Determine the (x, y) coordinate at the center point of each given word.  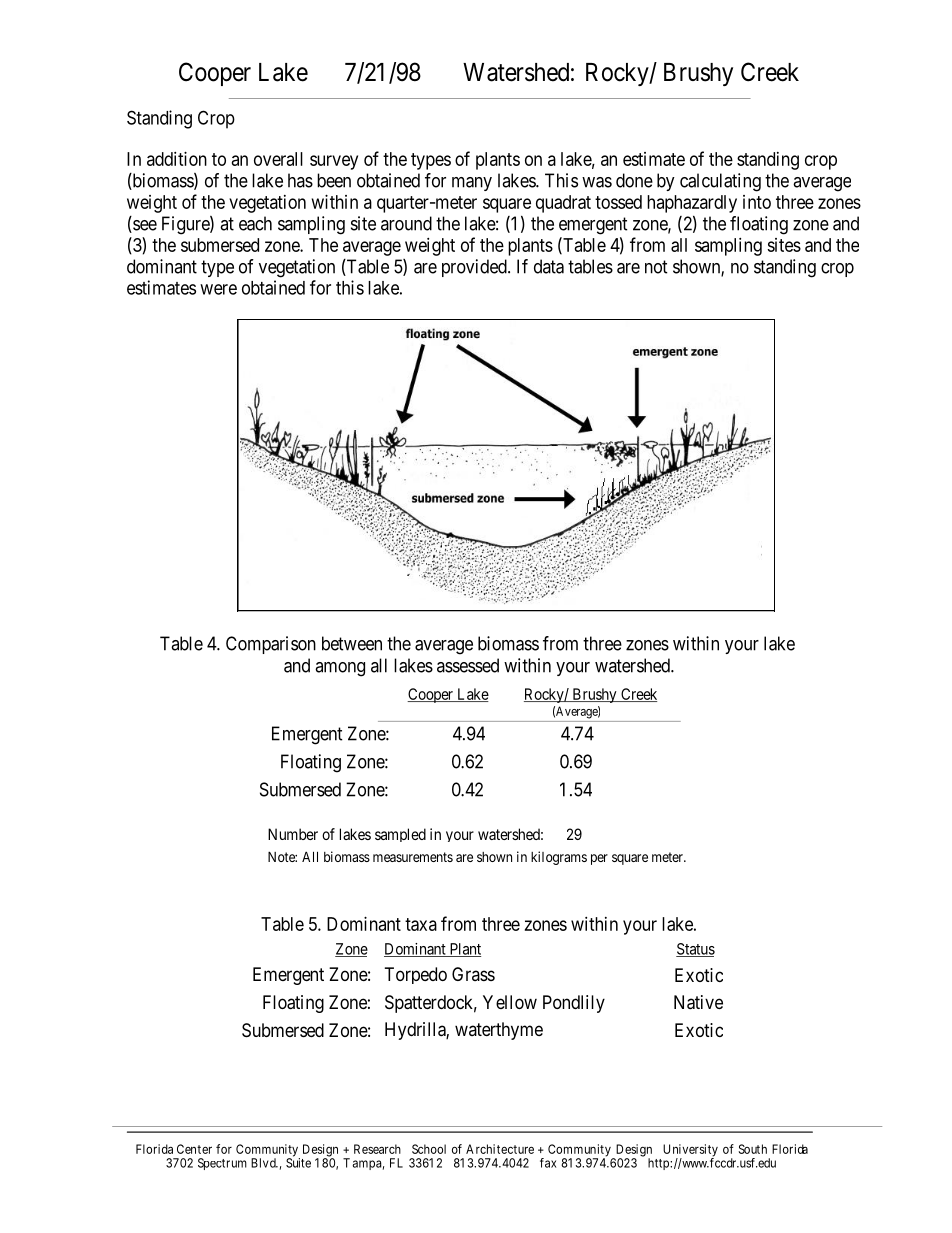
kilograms (559, 858)
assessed (468, 665)
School (429, 1149)
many (472, 184)
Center (194, 1149)
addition (177, 158)
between (352, 643)
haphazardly (692, 204)
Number (293, 834)
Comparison (271, 645)
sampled (400, 835)
